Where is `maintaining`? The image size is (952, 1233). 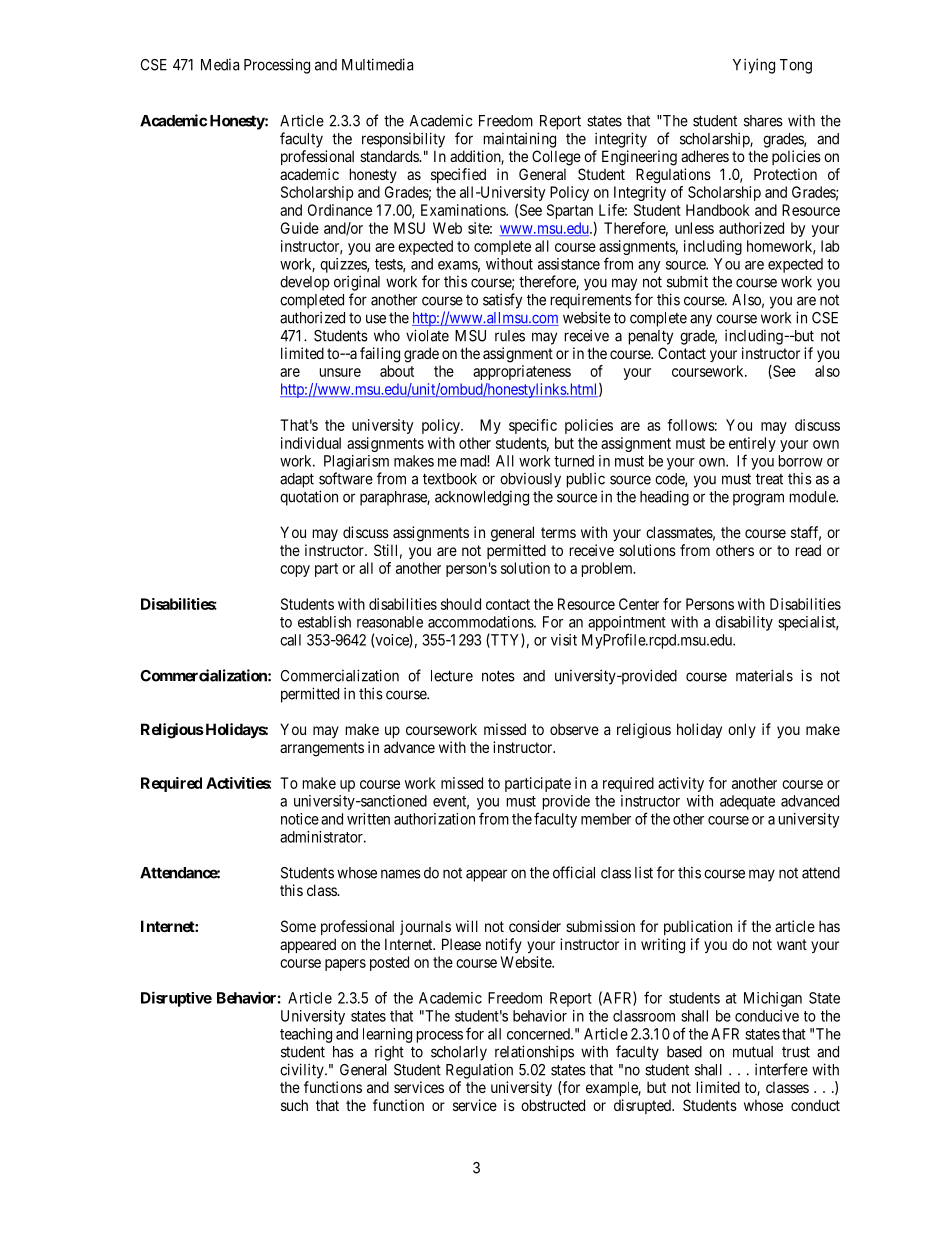
maintaining is located at coordinates (520, 140).
